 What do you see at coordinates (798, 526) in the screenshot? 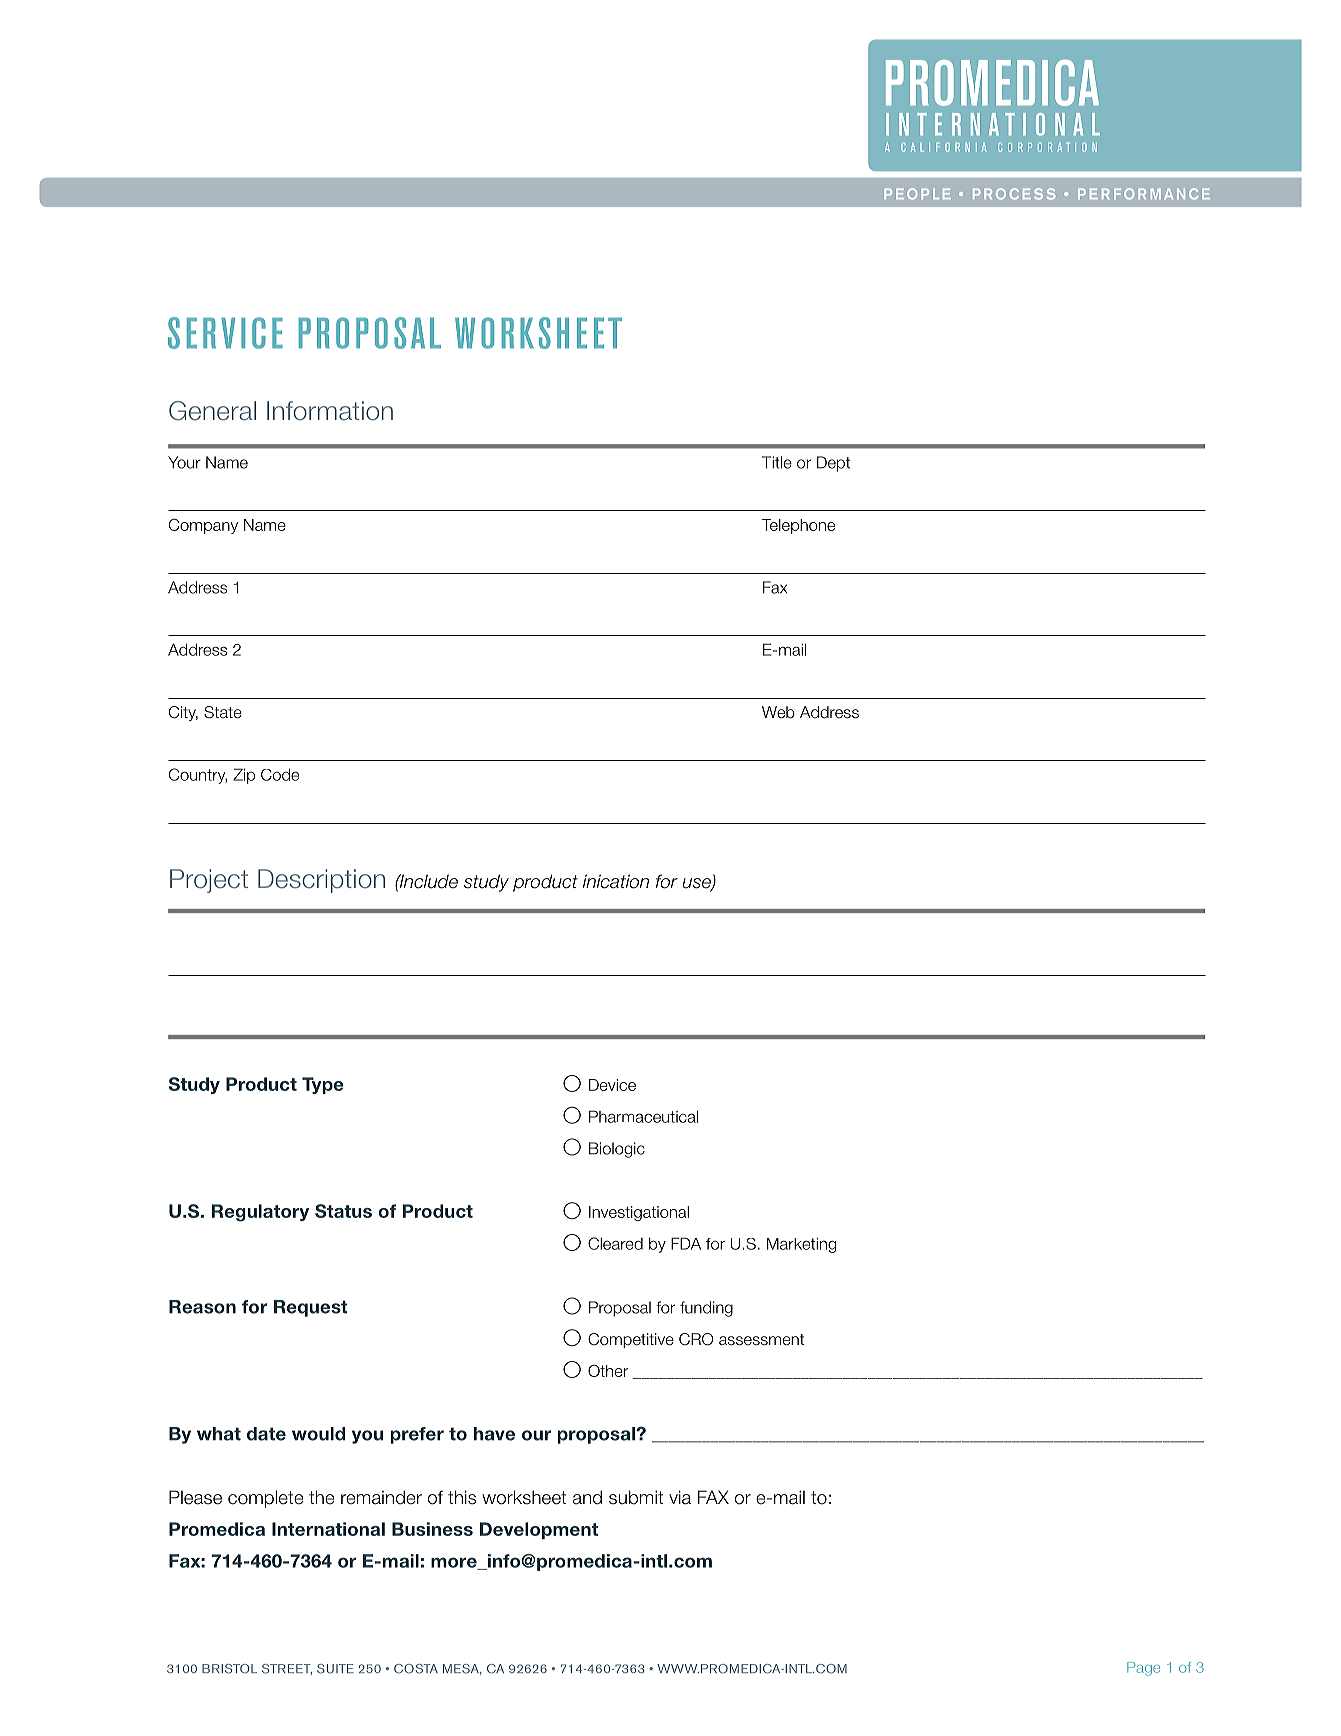
I see `Telephone` at bounding box center [798, 526].
